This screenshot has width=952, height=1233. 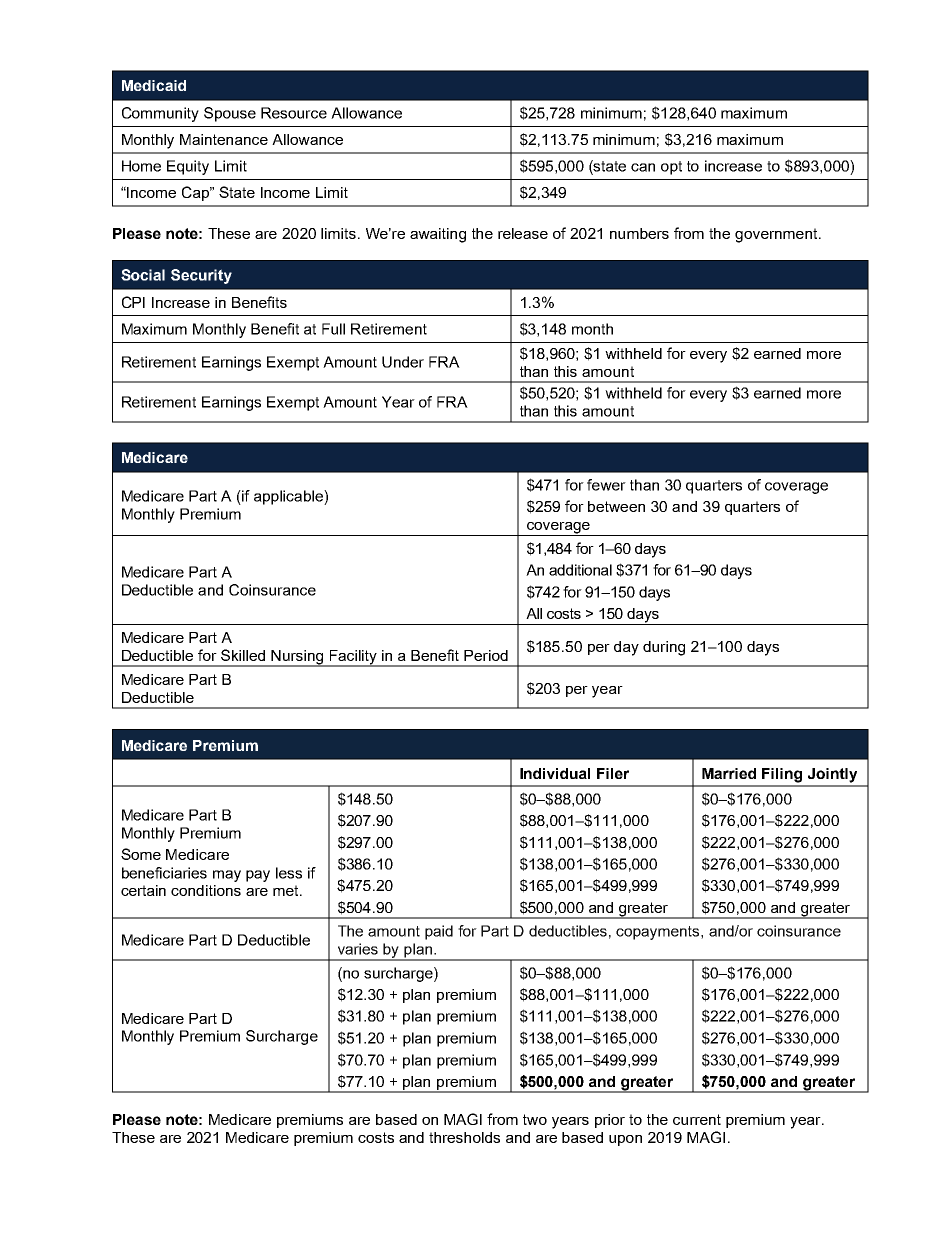 I want to click on Spouse, so click(x=230, y=114).
